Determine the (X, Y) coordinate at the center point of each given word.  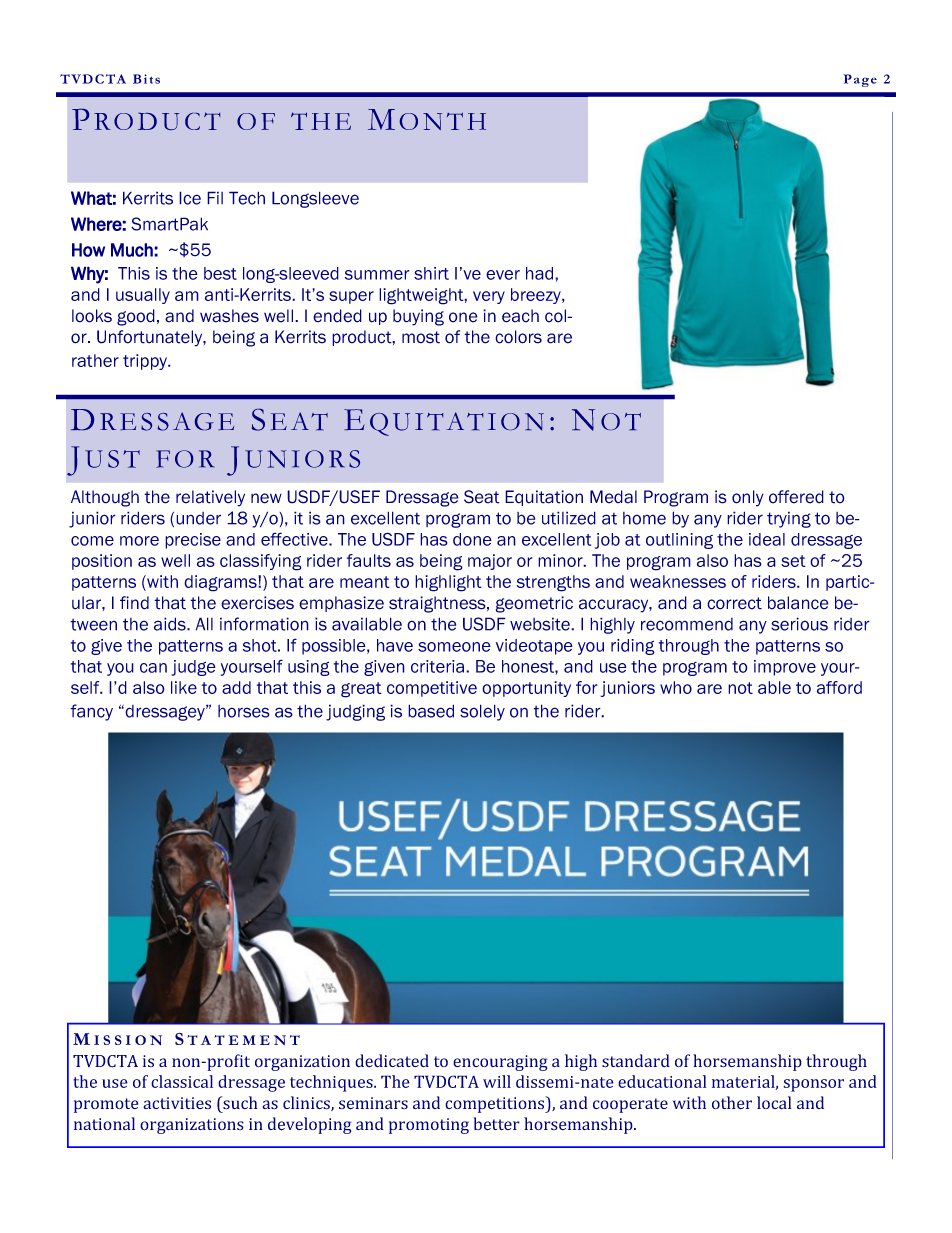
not (740, 688)
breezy (537, 296)
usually (143, 296)
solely (482, 712)
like (184, 687)
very (489, 297)
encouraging (500, 1063)
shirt (431, 273)
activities (177, 1103)
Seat (482, 497)
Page (860, 80)
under (198, 518)
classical (182, 1081)
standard (636, 1061)
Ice (190, 198)
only (748, 498)
